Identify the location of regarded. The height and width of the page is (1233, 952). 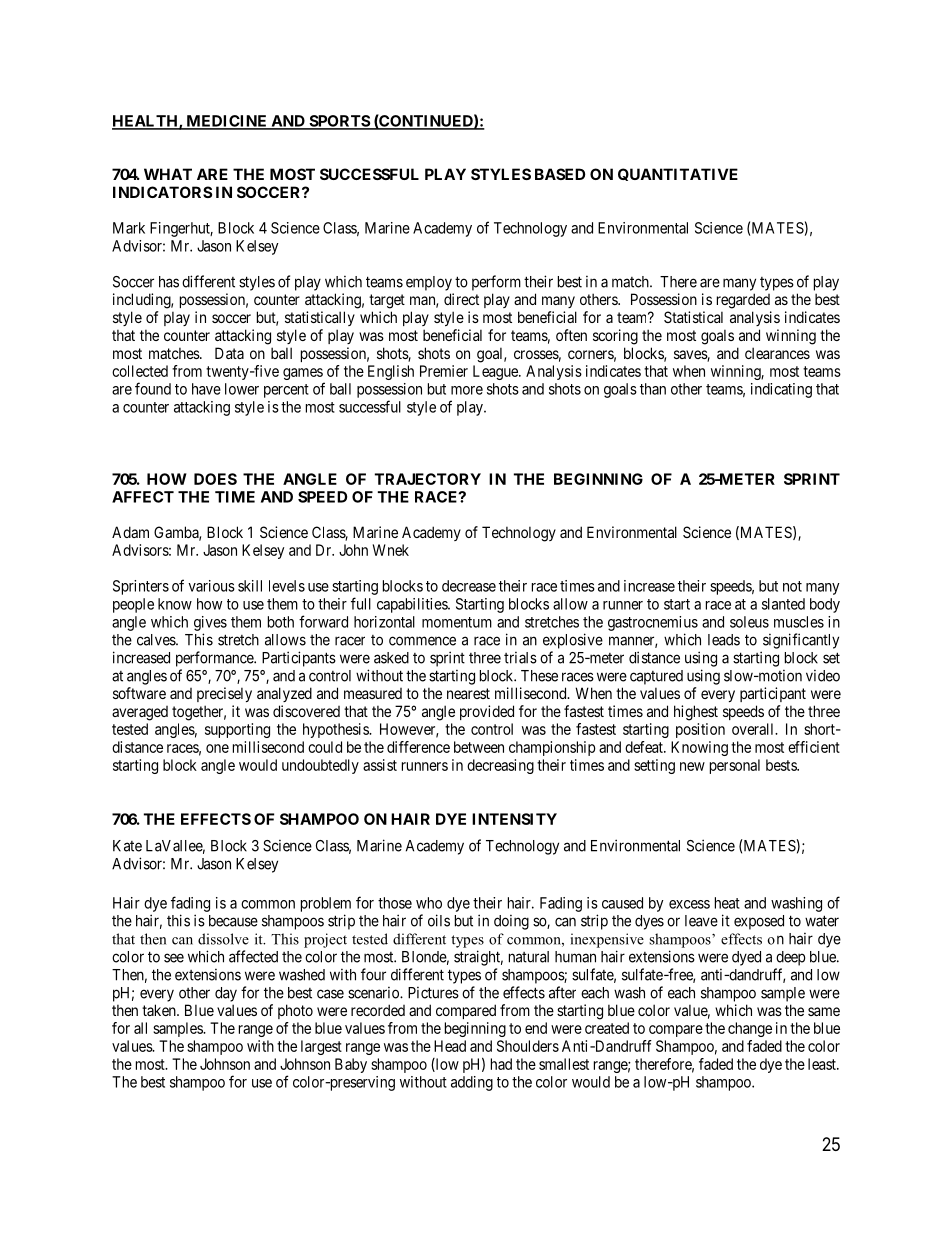
(743, 301).
